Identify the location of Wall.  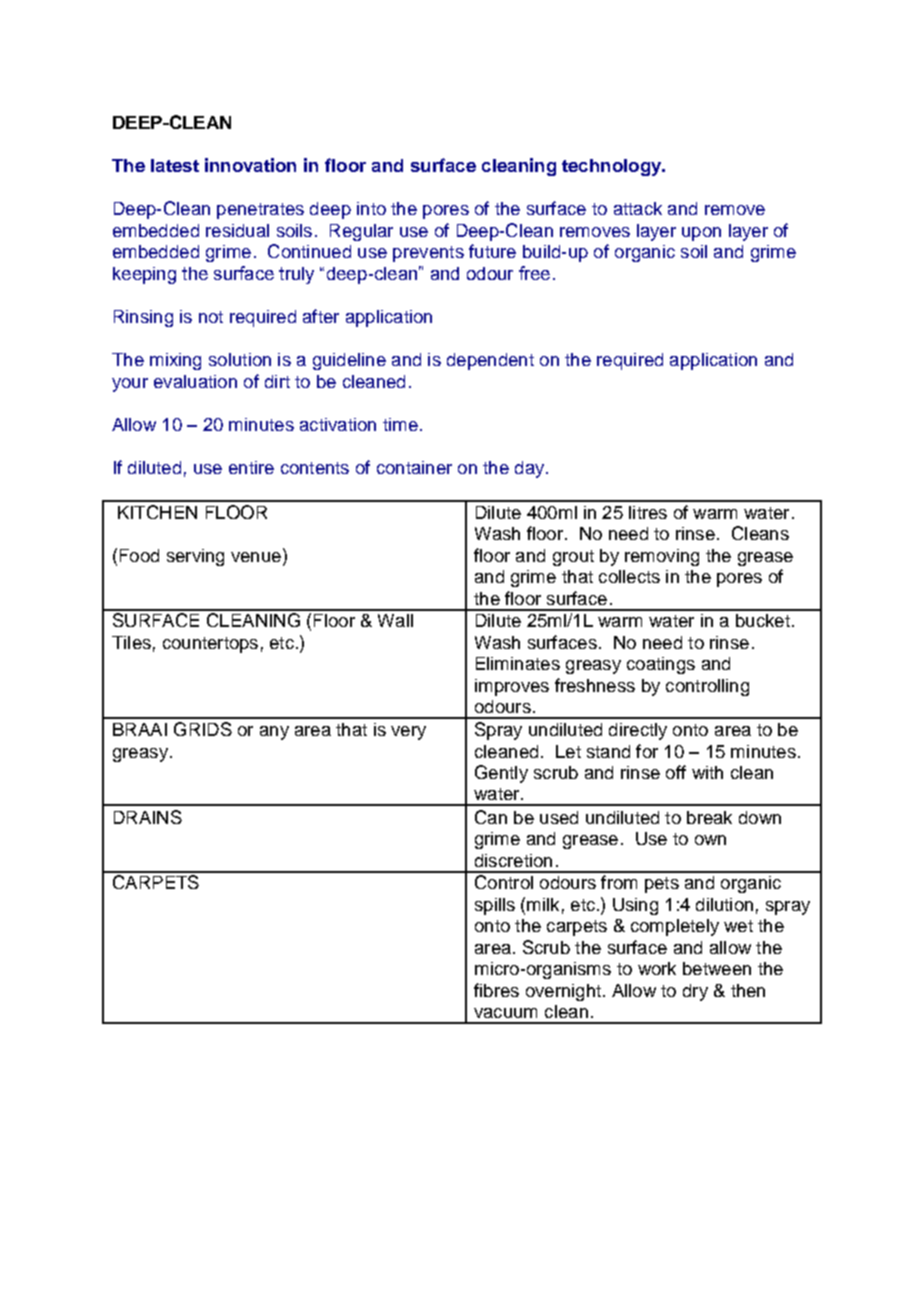
(395, 620).
